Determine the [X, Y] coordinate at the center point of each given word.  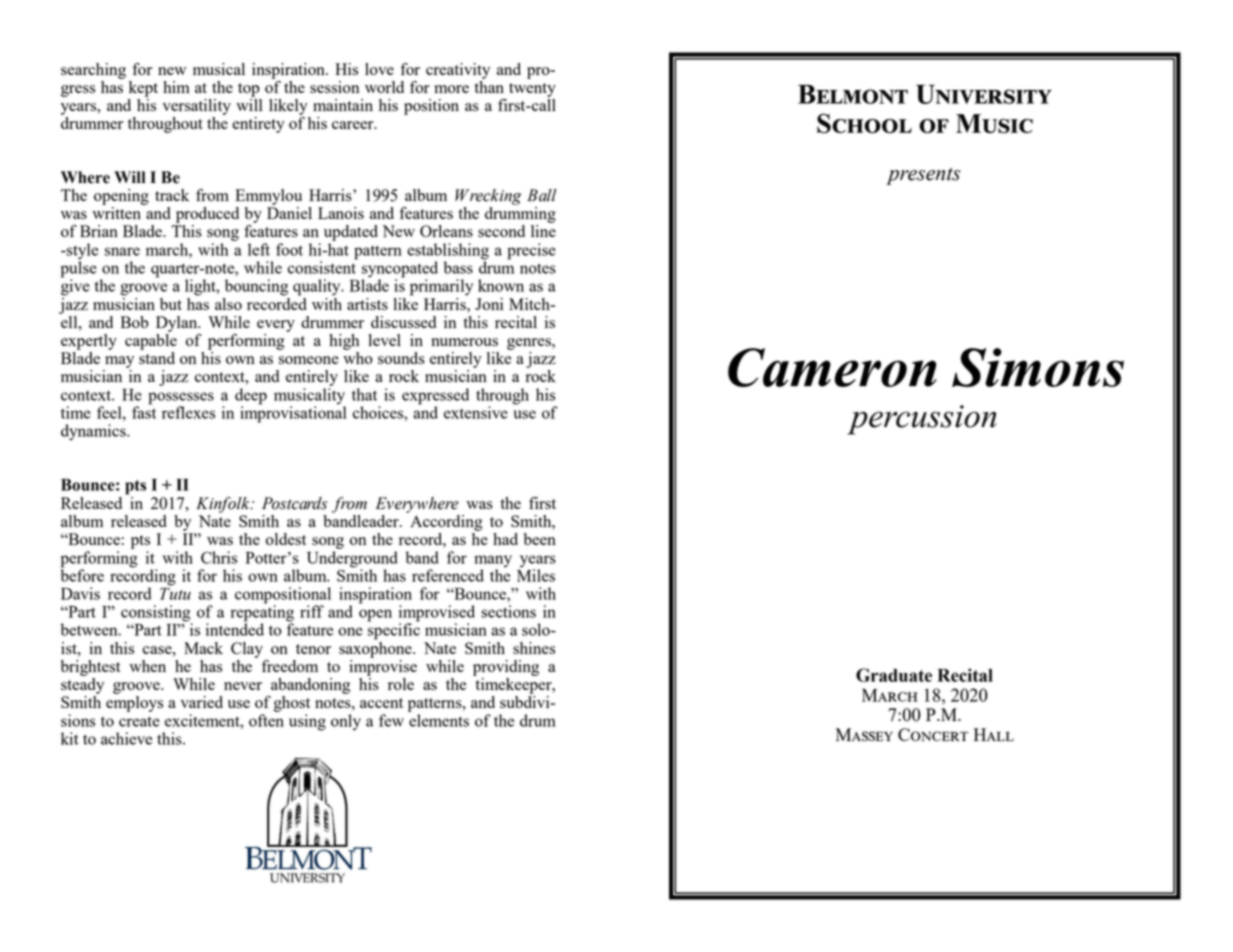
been [540, 539]
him [176, 87]
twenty [532, 90]
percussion [922, 420]
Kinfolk [224, 505]
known [501, 285]
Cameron [832, 367]
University [984, 94]
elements [439, 720]
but [171, 304]
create [139, 721]
